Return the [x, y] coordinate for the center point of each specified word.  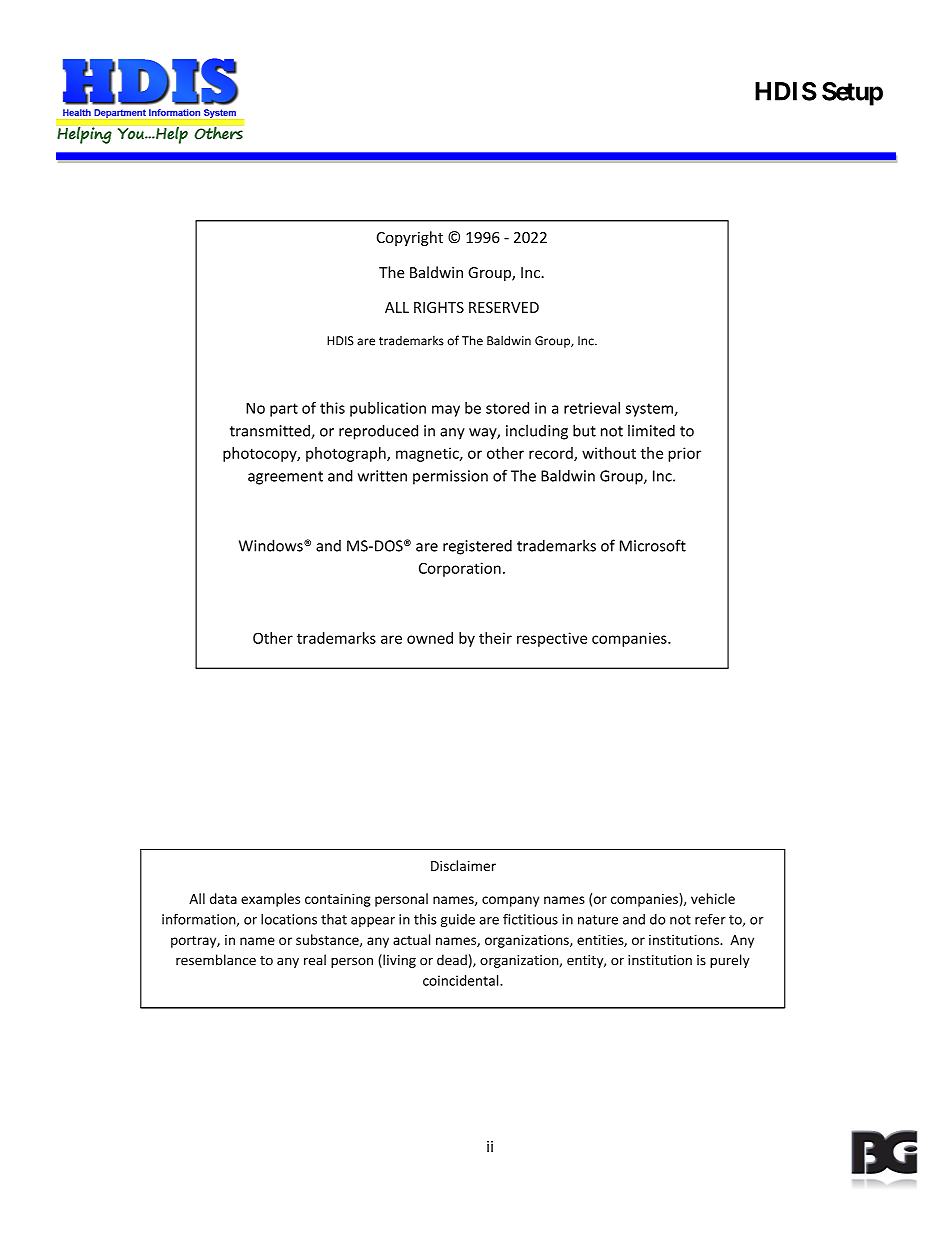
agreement [285, 478]
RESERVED [504, 307]
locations [289, 919]
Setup [852, 94]
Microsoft [653, 545]
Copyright [410, 238]
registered [477, 547]
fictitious [530, 919]
